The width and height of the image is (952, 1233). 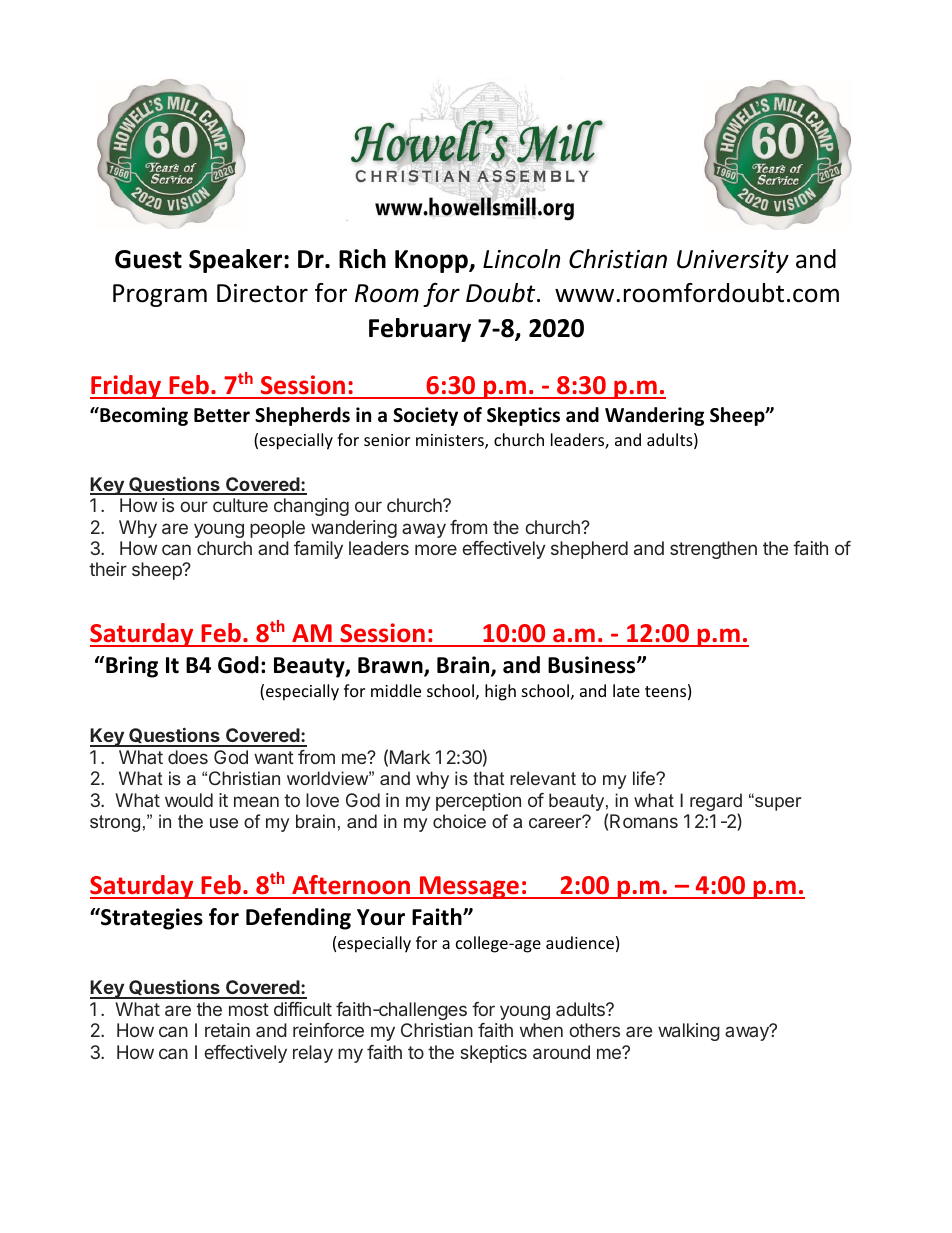 I want to click on walking, so click(x=689, y=1032).
